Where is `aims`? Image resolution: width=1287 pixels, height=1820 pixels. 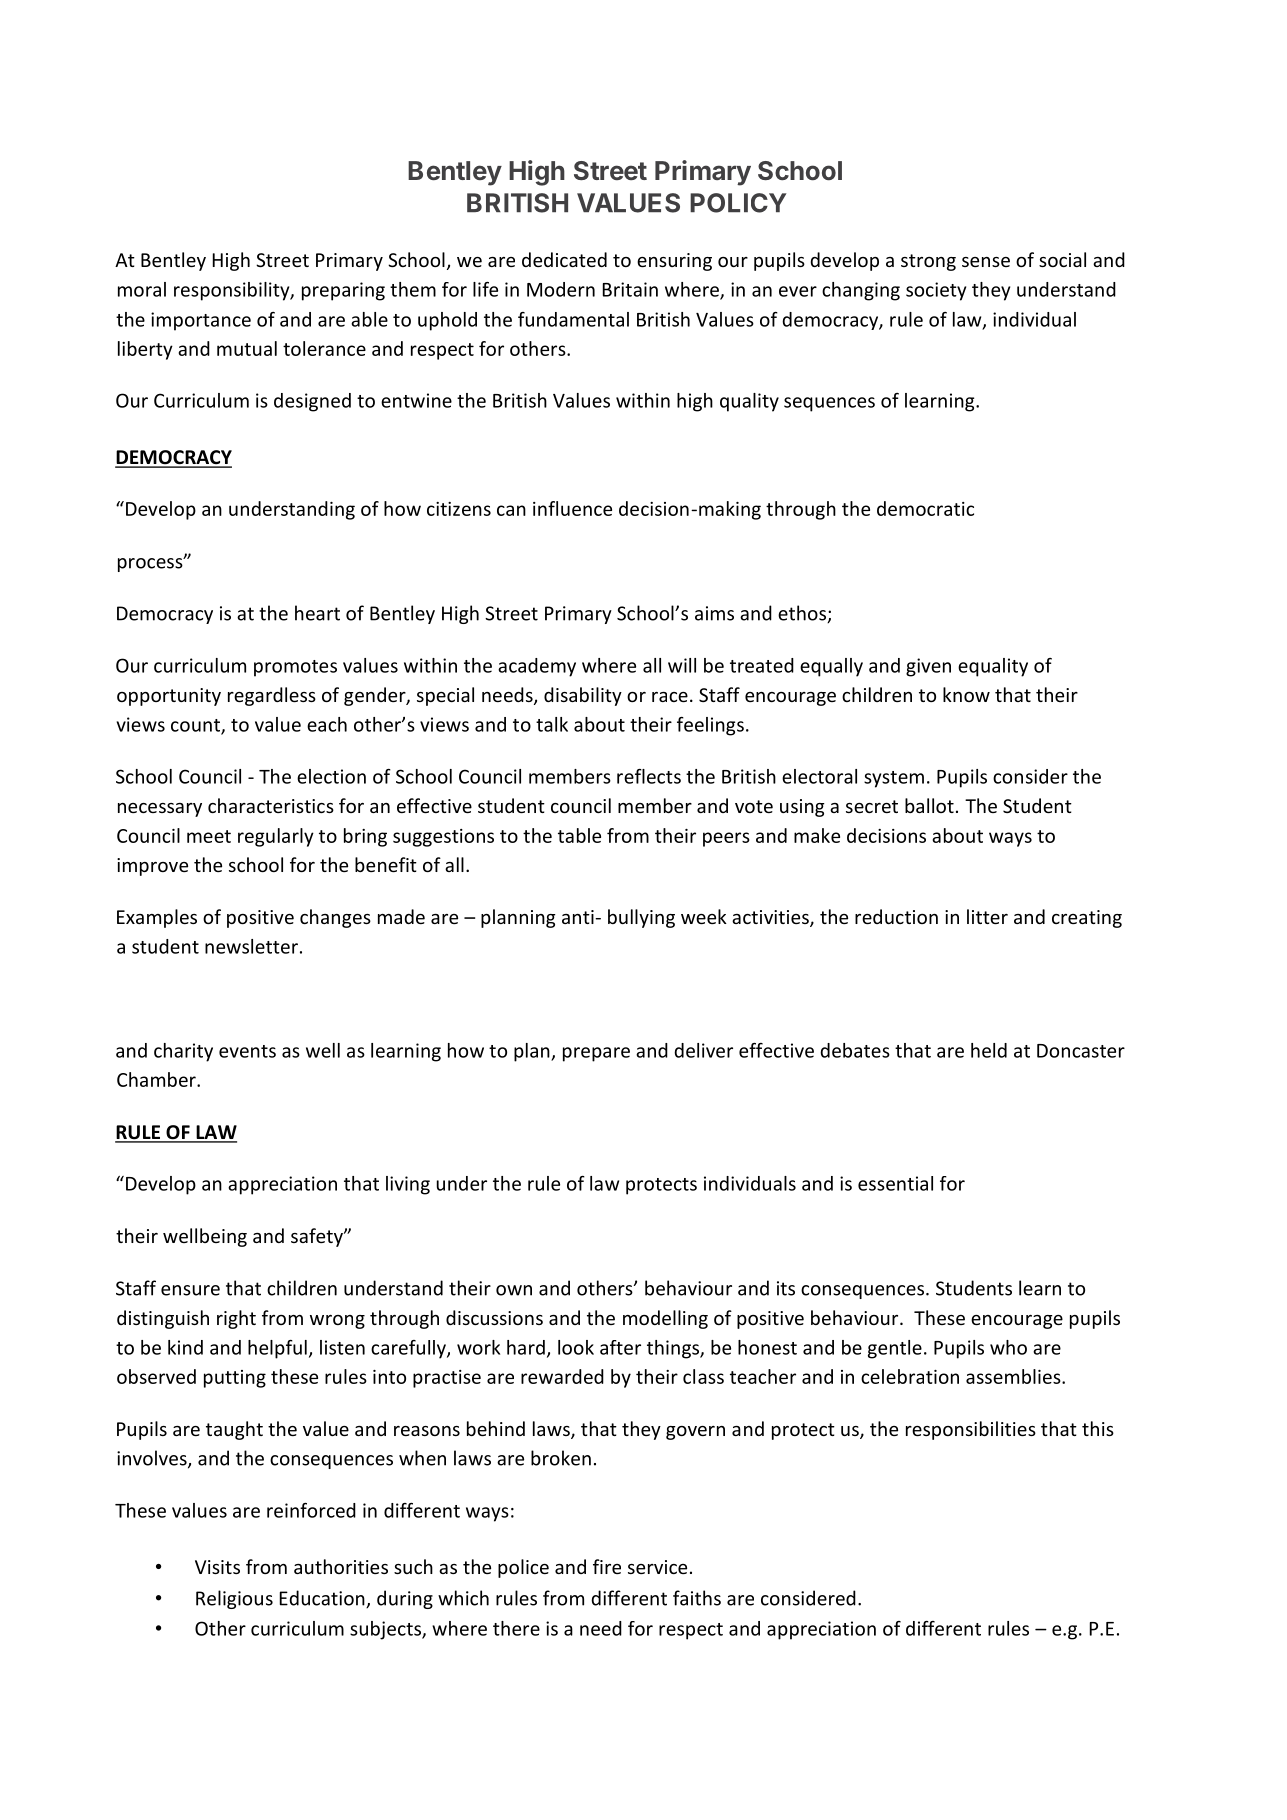 aims is located at coordinates (714, 613).
